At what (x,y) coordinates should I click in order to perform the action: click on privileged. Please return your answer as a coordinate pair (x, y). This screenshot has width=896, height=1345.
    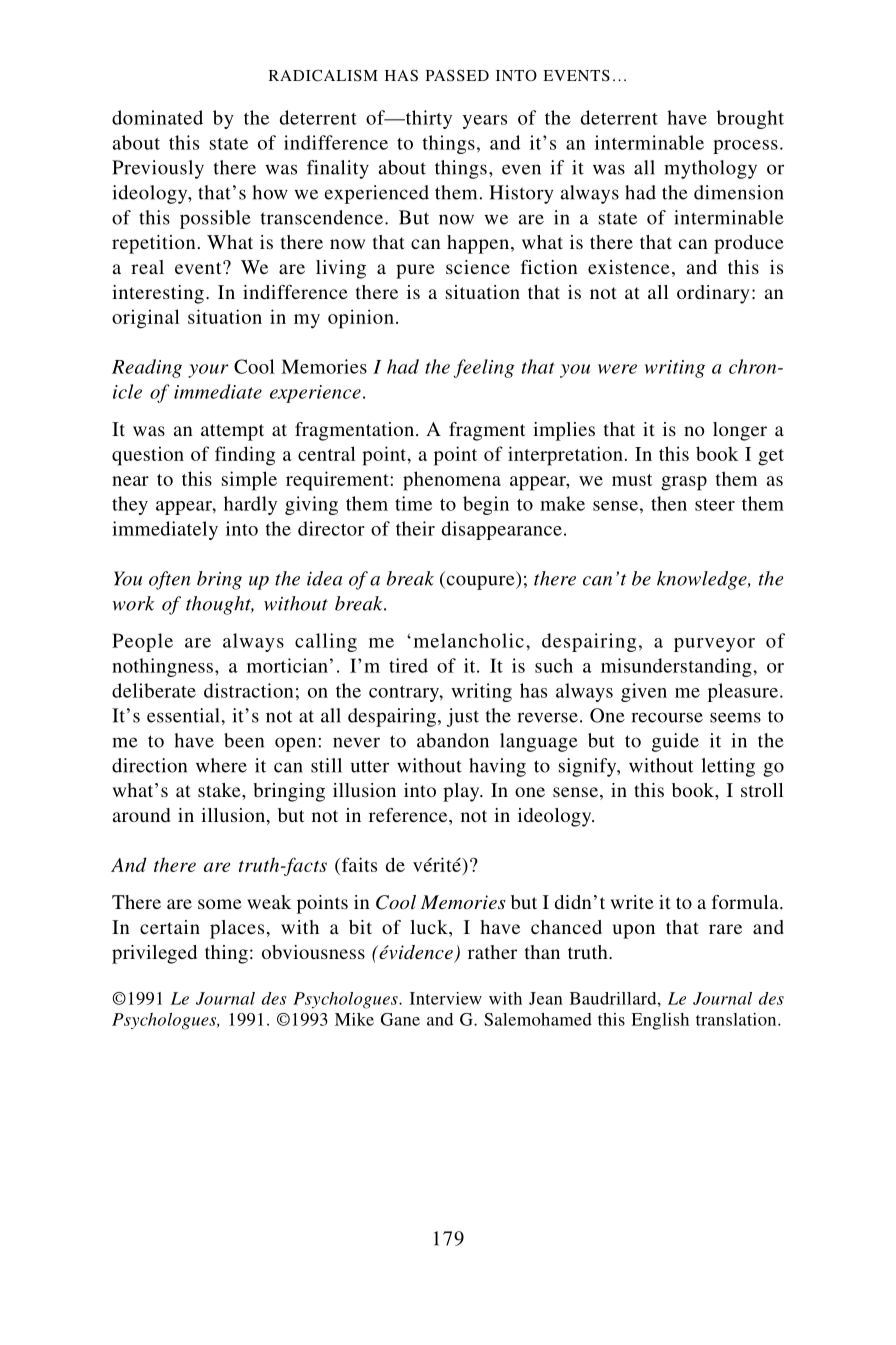
    Looking at the image, I should click on (154, 954).
